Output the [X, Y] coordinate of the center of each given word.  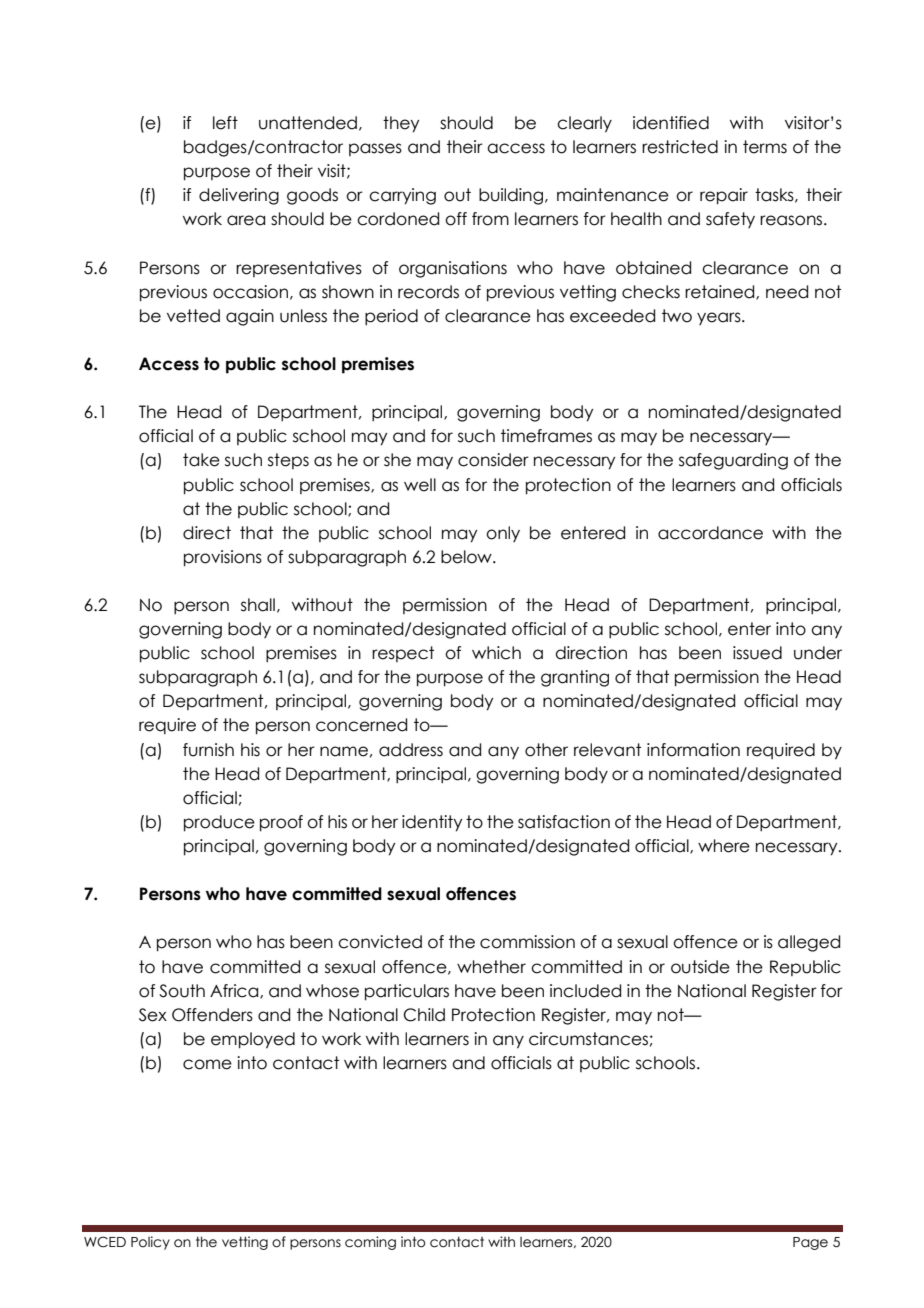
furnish [208, 750]
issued [757, 653]
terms [765, 147]
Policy [150, 1243]
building [512, 196]
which [496, 653]
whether [491, 967]
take [201, 460]
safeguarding [733, 461]
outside [700, 967]
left [225, 123]
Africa [235, 991]
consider [493, 460]
